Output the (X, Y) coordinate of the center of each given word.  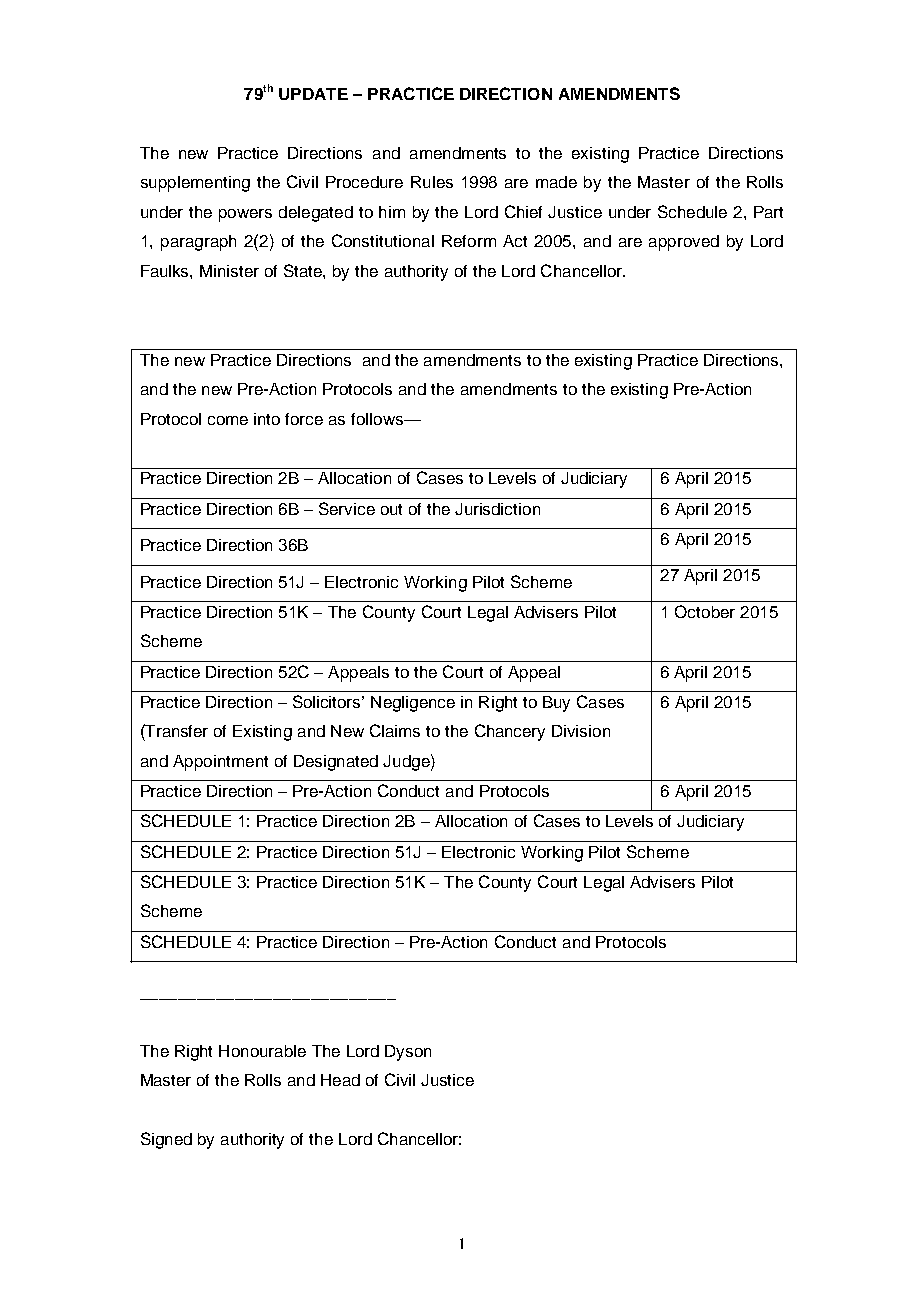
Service (347, 508)
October (705, 611)
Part (768, 212)
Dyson (408, 1053)
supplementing (195, 184)
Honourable (262, 1051)
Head (340, 1080)
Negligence (413, 704)
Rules (432, 182)
